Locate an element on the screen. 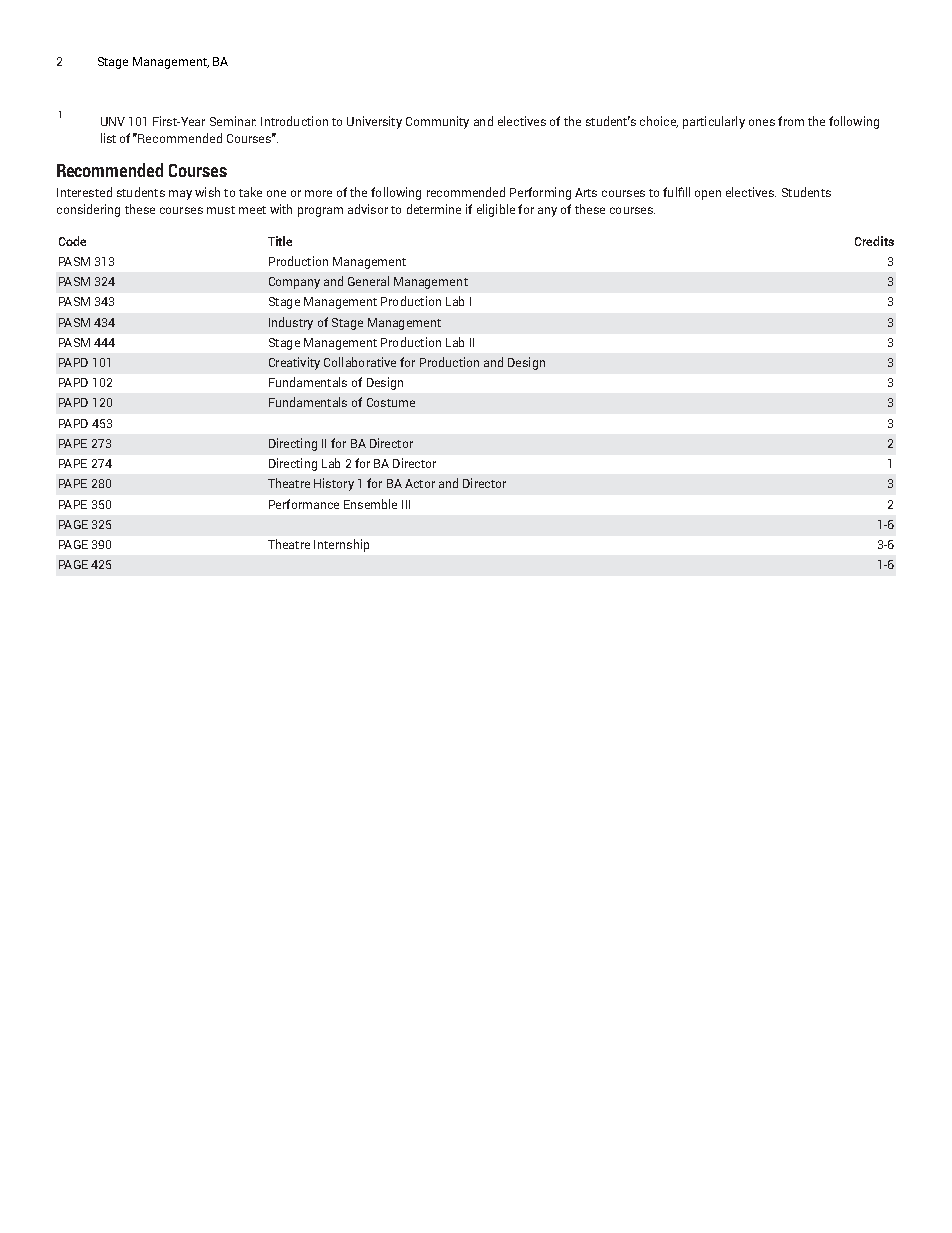 The image size is (952, 1233). III is located at coordinates (406, 504).
